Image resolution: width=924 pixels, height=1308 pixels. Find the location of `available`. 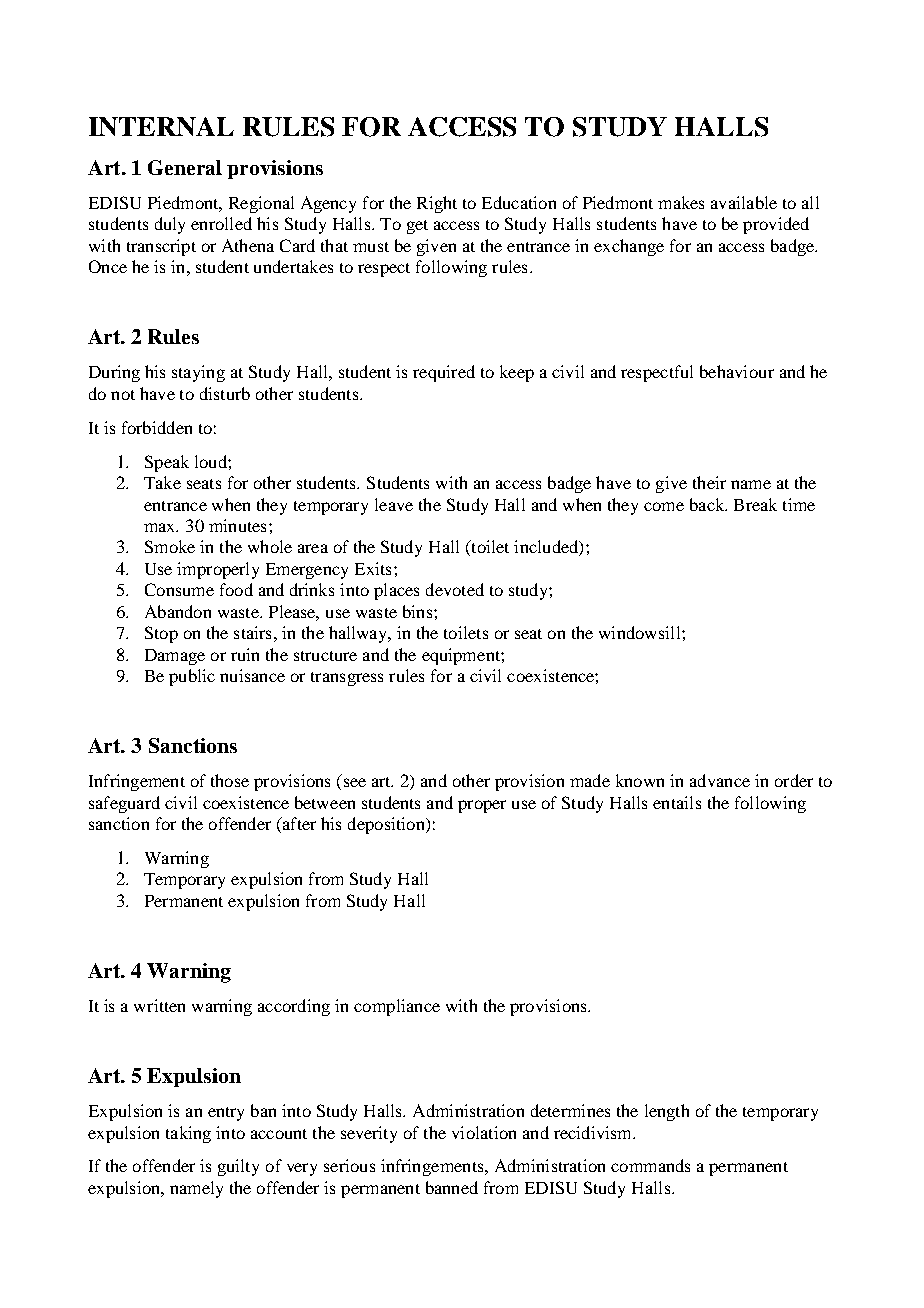

available is located at coordinates (744, 202).
